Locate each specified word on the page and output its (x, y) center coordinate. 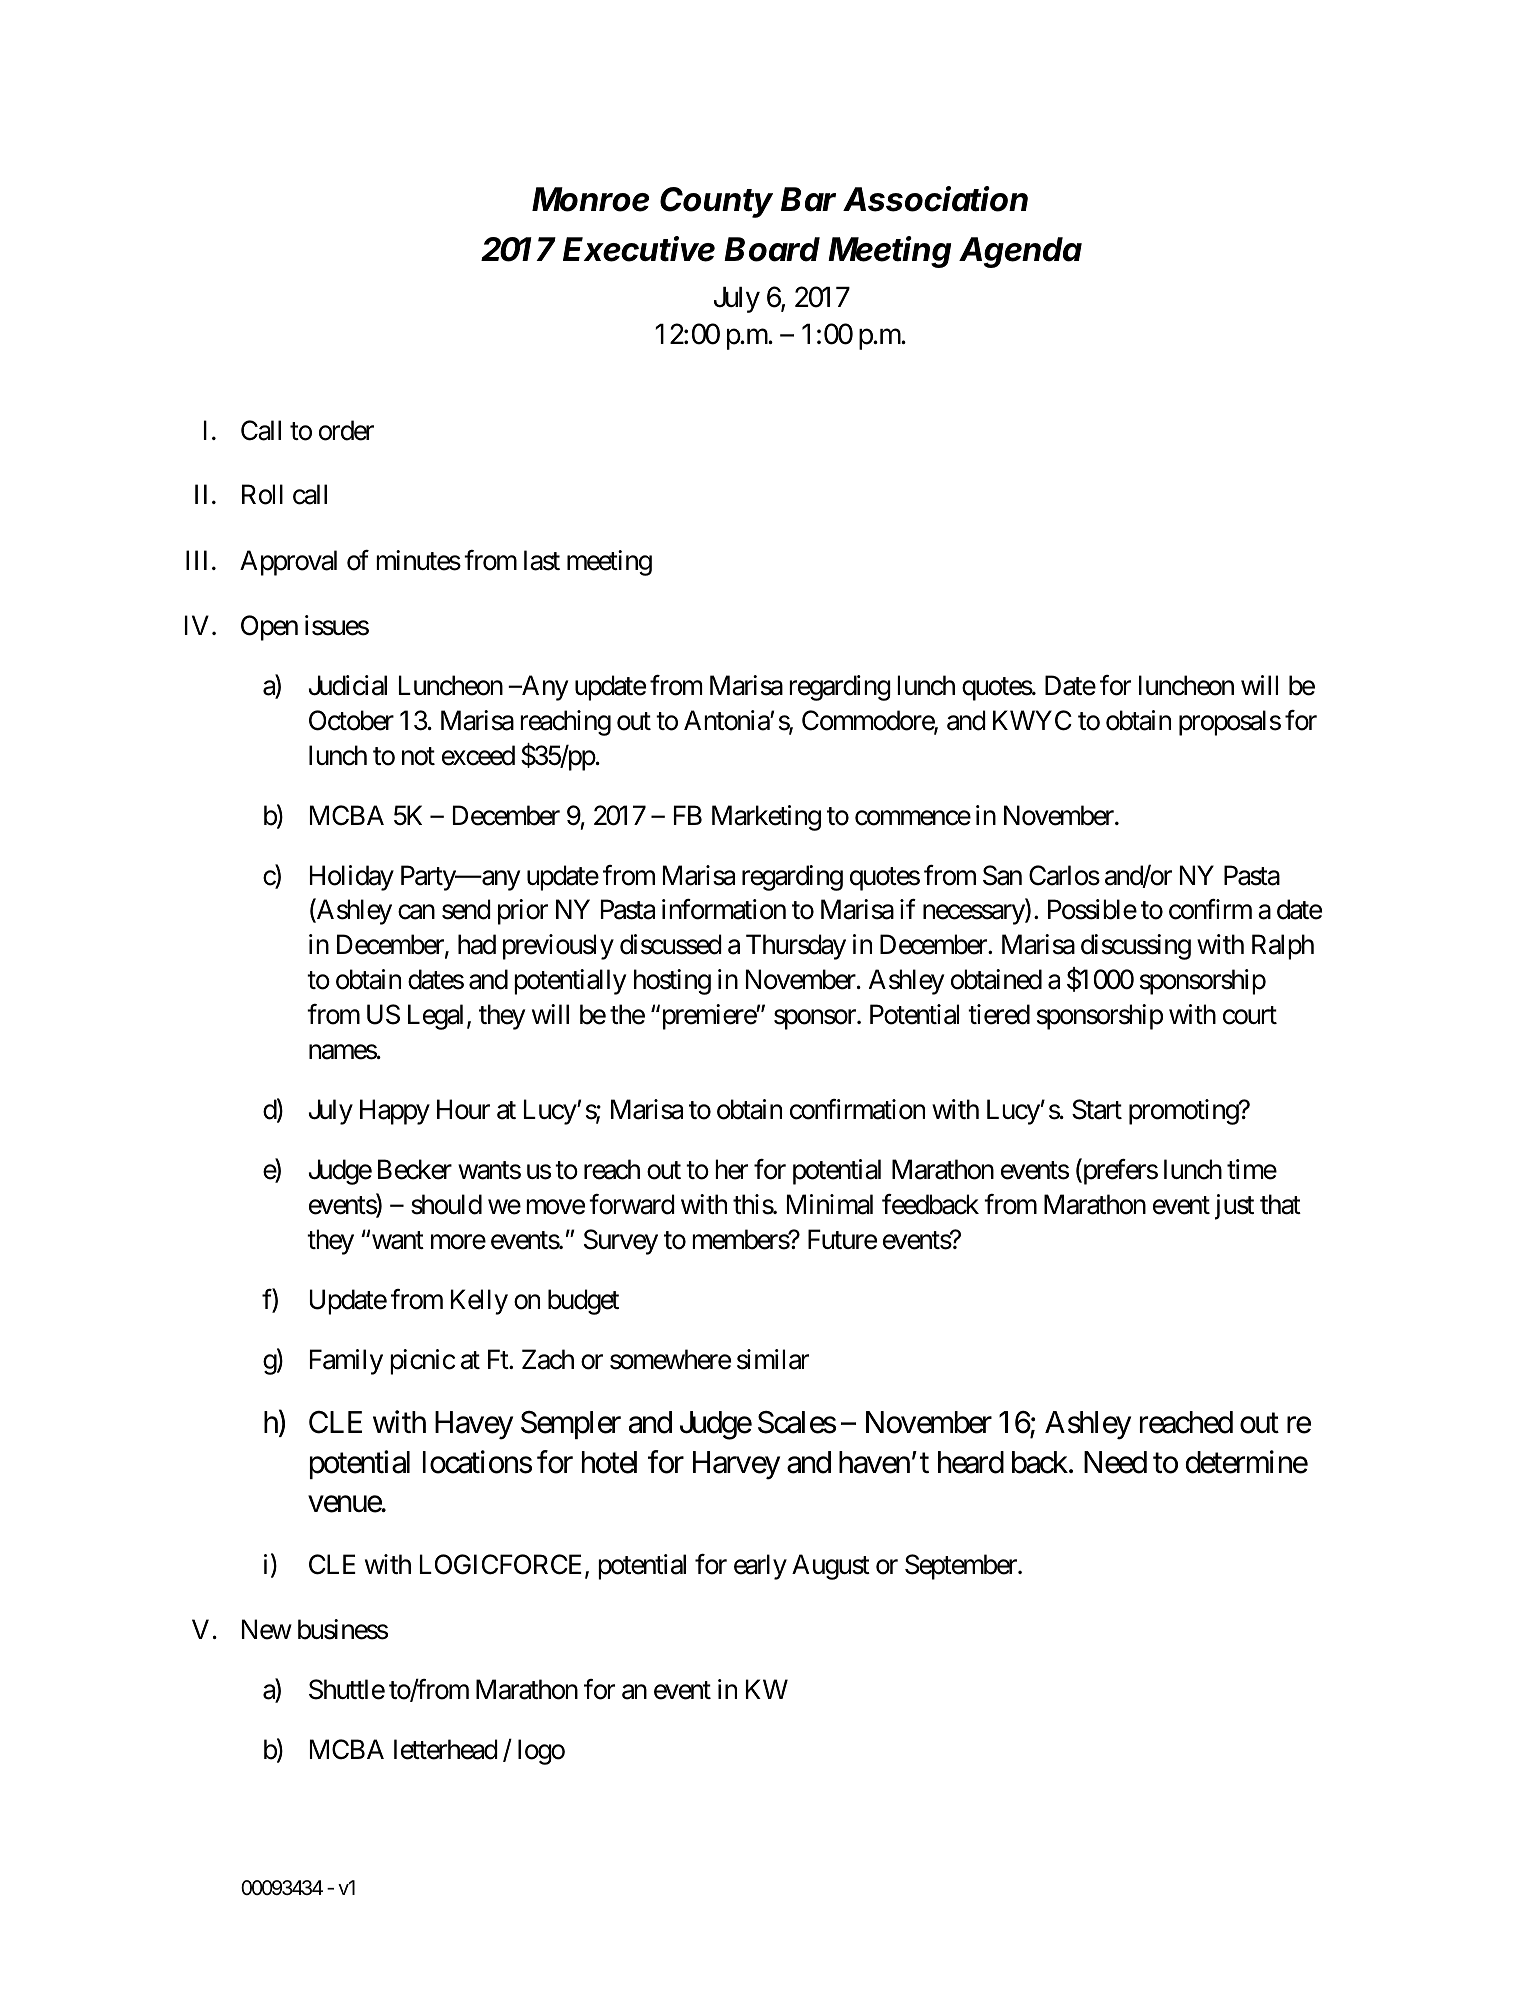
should (446, 1204)
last (542, 560)
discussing (1136, 947)
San (1002, 875)
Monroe (590, 199)
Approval (288, 563)
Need (1115, 1462)
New (267, 1630)
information (724, 909)
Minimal (830, 1204)
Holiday (352, 878)
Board (772, 249)
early (760, 1567)
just (1234, 1207)
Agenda (1020, 252)
